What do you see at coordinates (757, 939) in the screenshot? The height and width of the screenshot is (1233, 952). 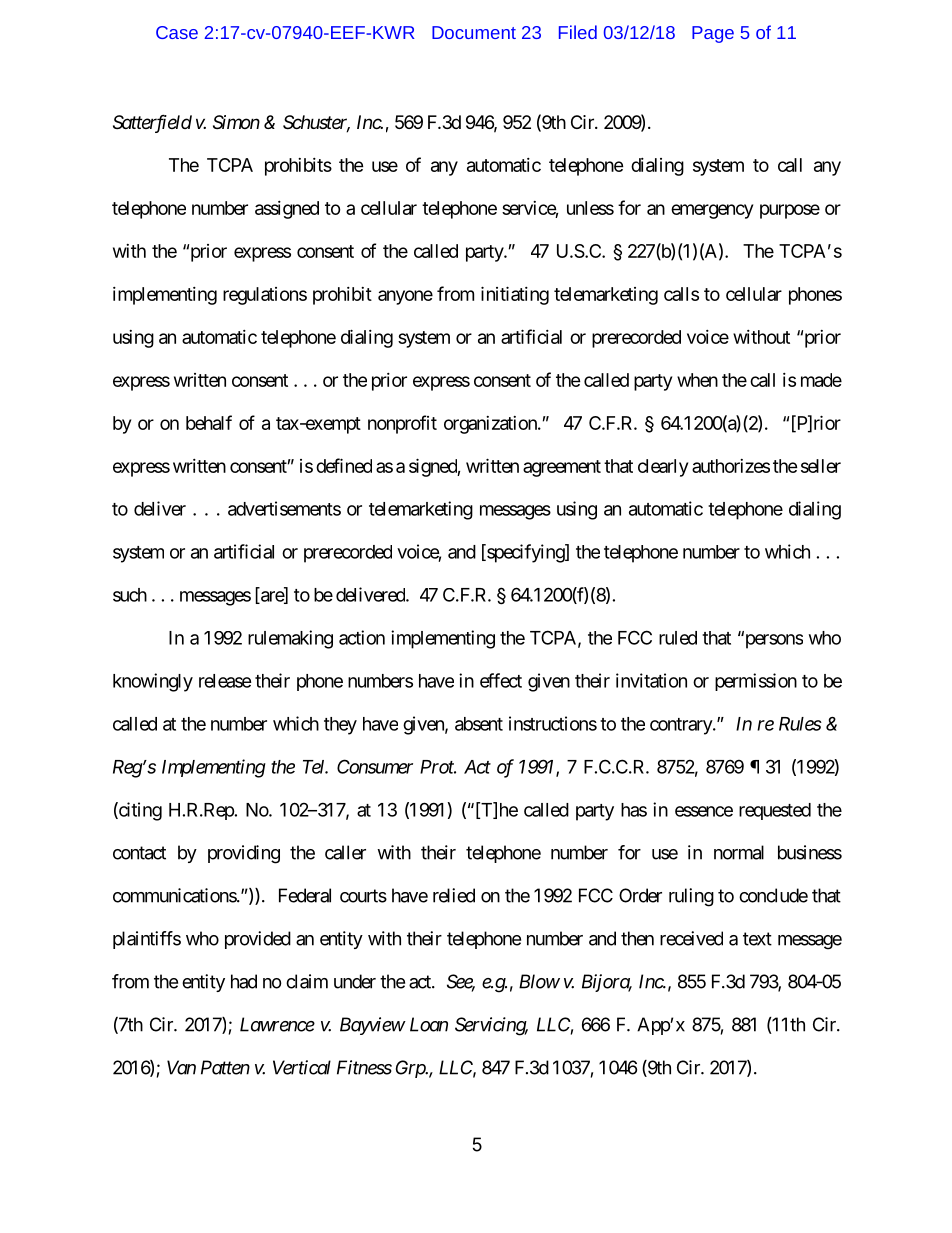 I see `text` at bounding box center [757, 939].
